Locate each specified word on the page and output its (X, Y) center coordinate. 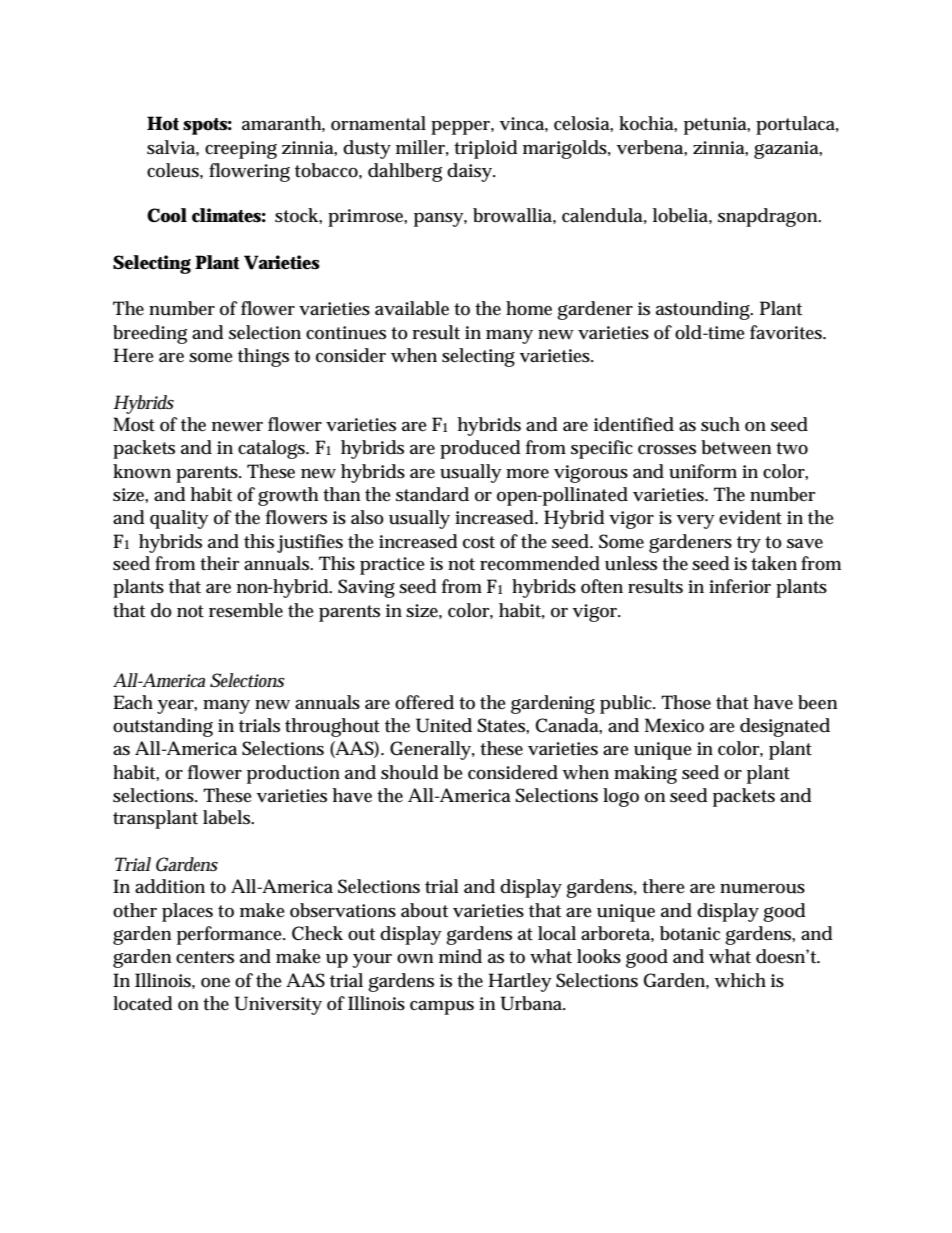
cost (479, 542)
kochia (648, 124)
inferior (740, 586)
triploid (485, 149)
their (220, 563)
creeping (241, 150)
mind (460, 956)
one (215, 983)
